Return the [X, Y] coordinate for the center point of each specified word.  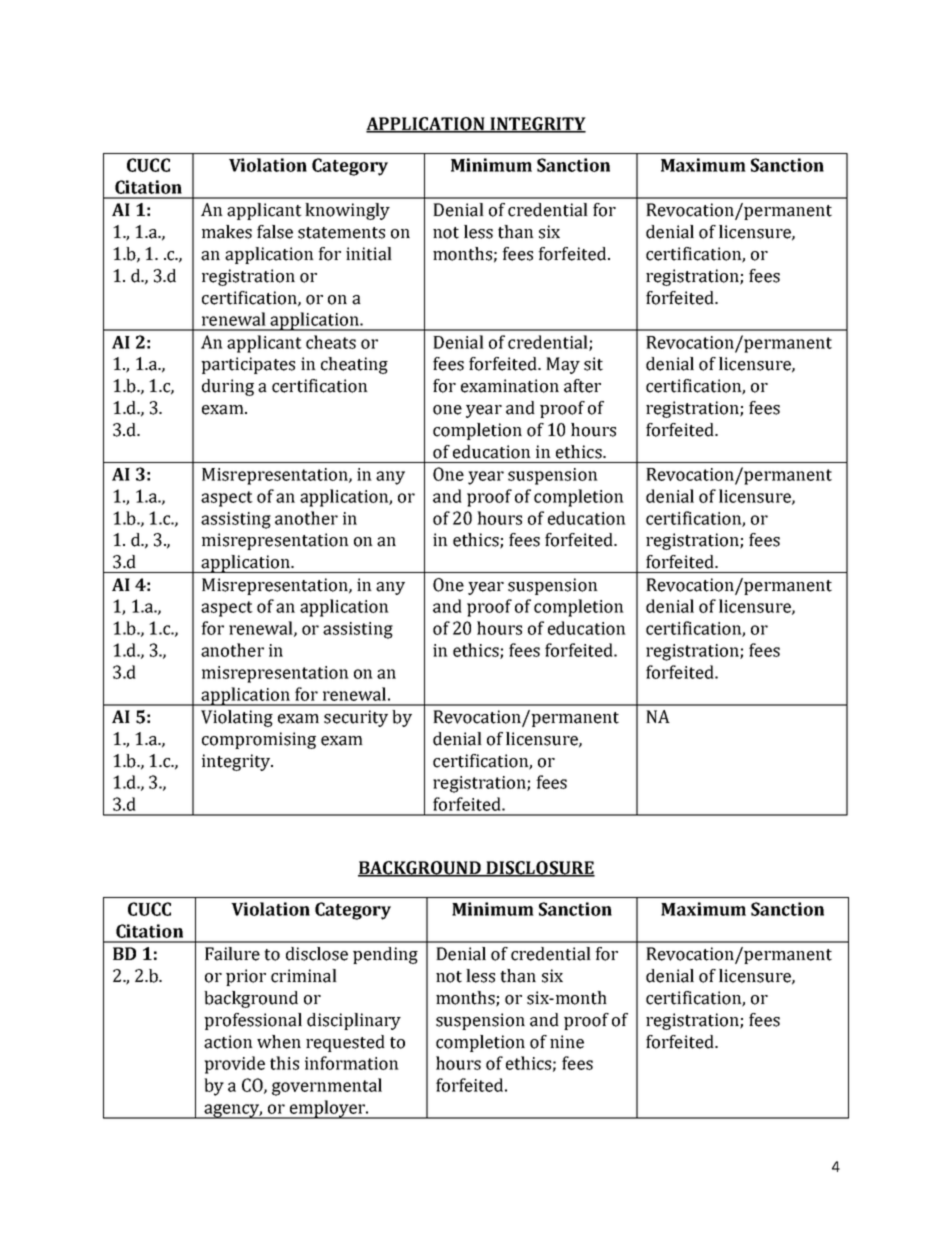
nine [567, 1042]
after [582, 386]
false [275, 232]
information [352, 1063]
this [284, 1063]
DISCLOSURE [539, 869]
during [228, 387]
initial [369, 254]
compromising [259, 740]
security [356, 718]
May [563, 365]
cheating [354, 365]
